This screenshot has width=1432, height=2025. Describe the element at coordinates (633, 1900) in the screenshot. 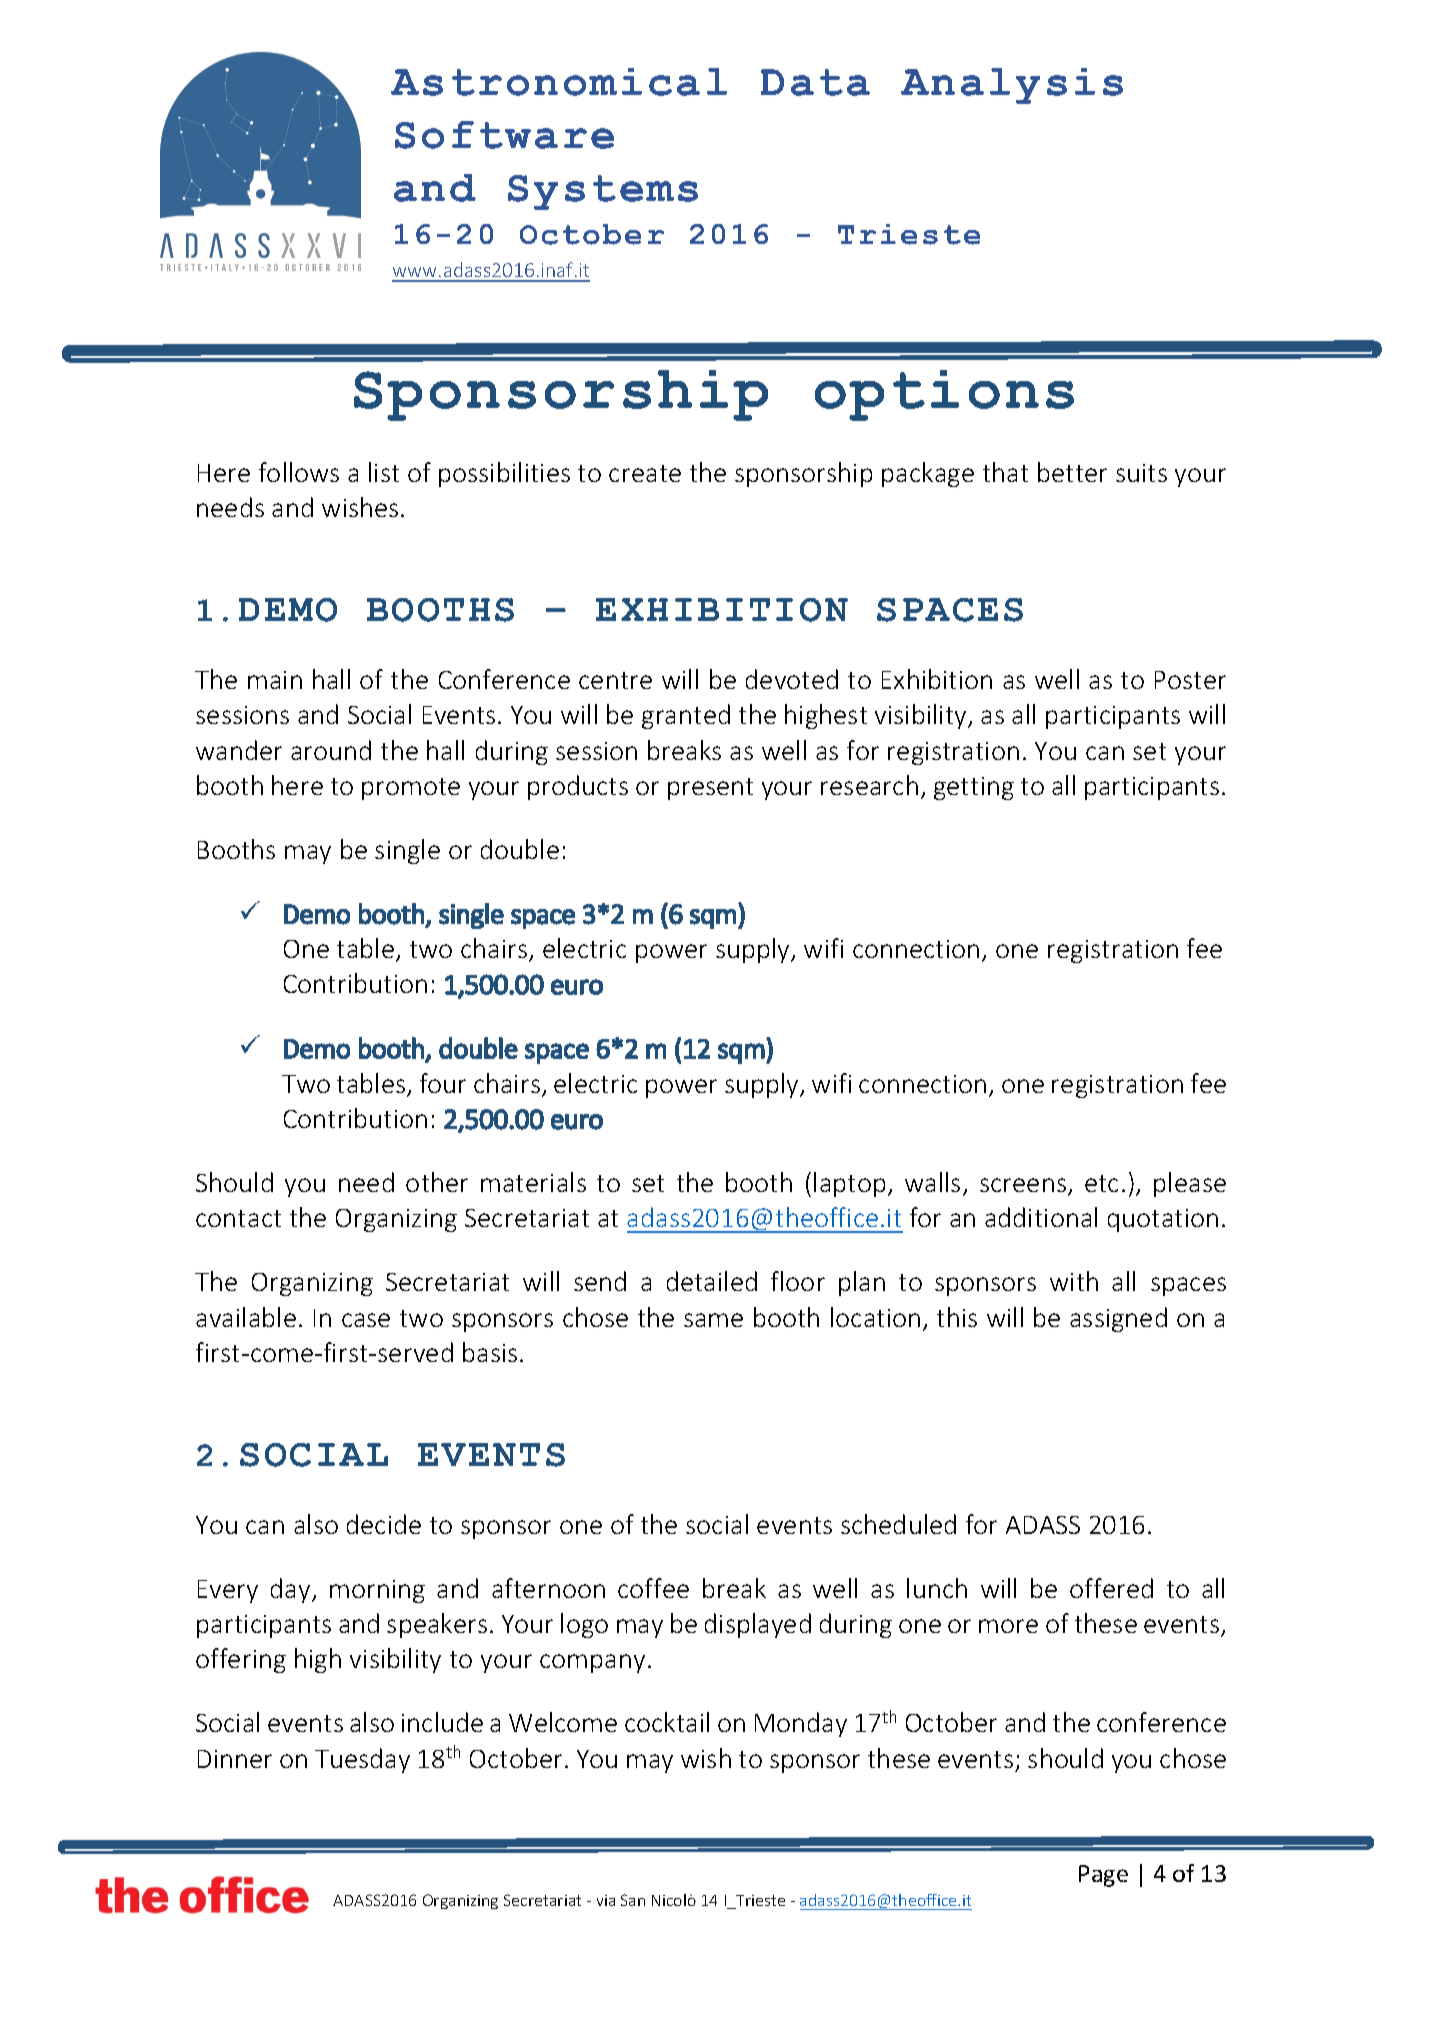

I see `San` at that location.
